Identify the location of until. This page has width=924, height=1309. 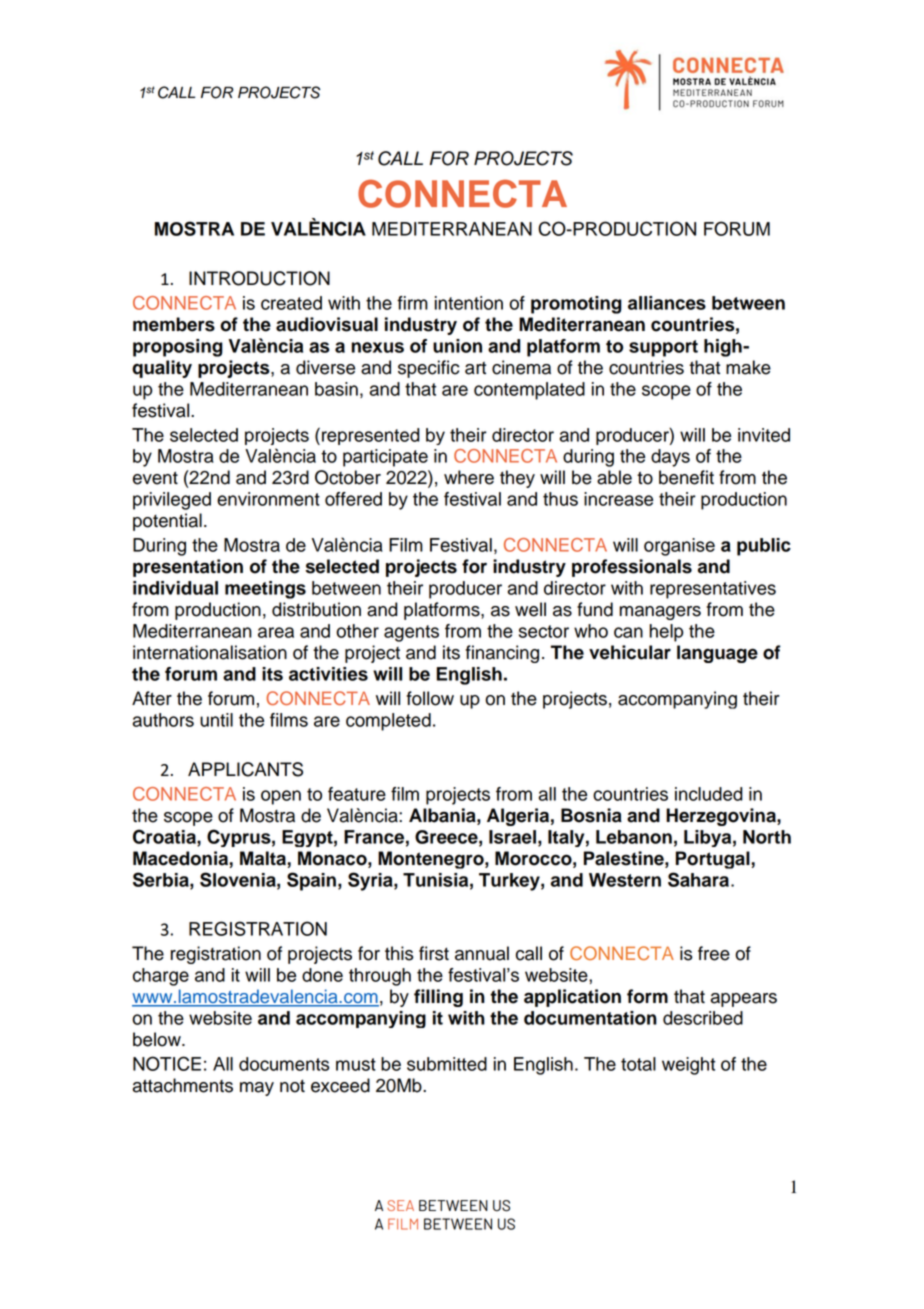
(216, 720).
